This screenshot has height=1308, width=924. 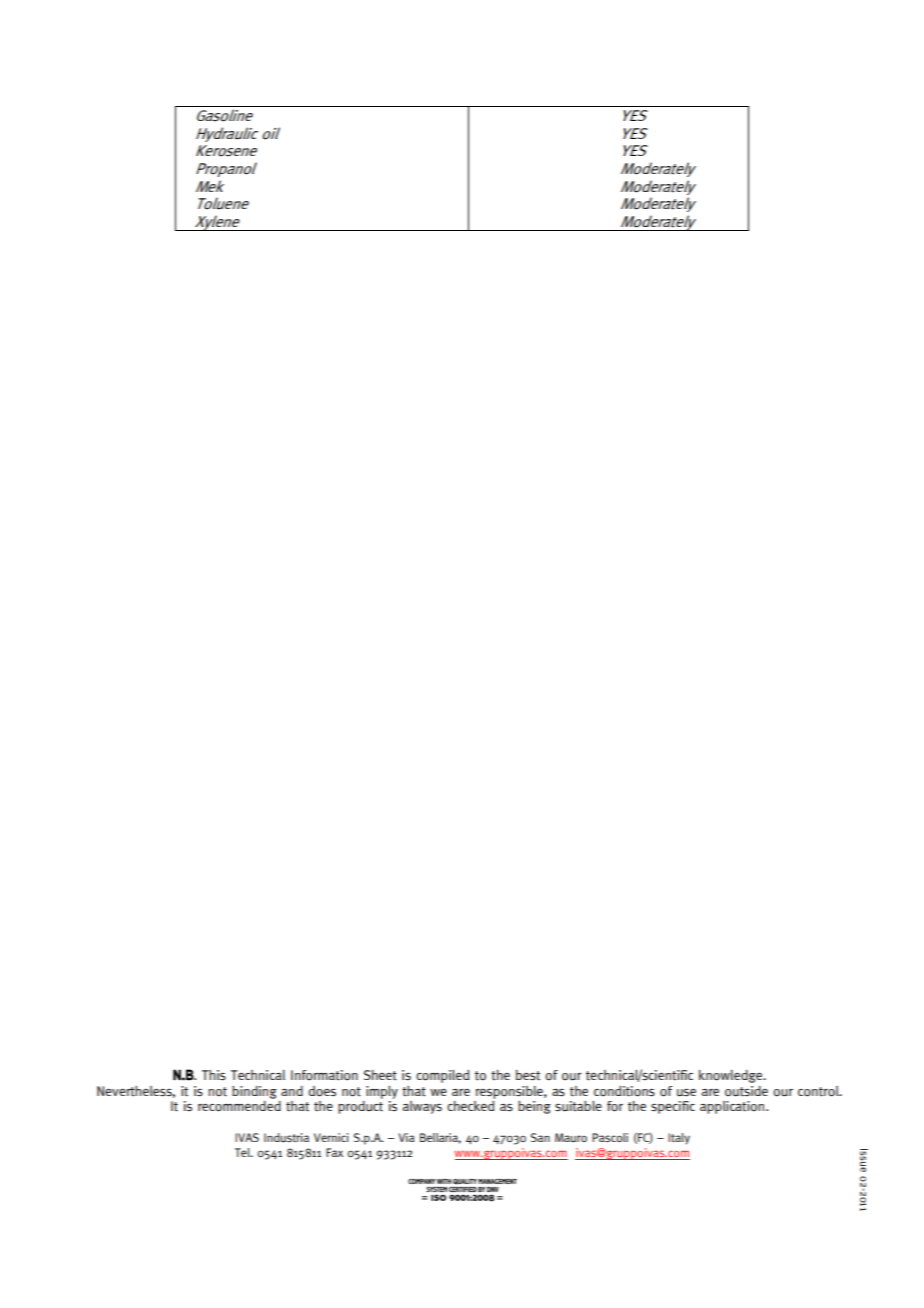 What do you see at coordinates (254, 1092) in the screenshot?
I see `binding` at bounding box center [254, 1092].
